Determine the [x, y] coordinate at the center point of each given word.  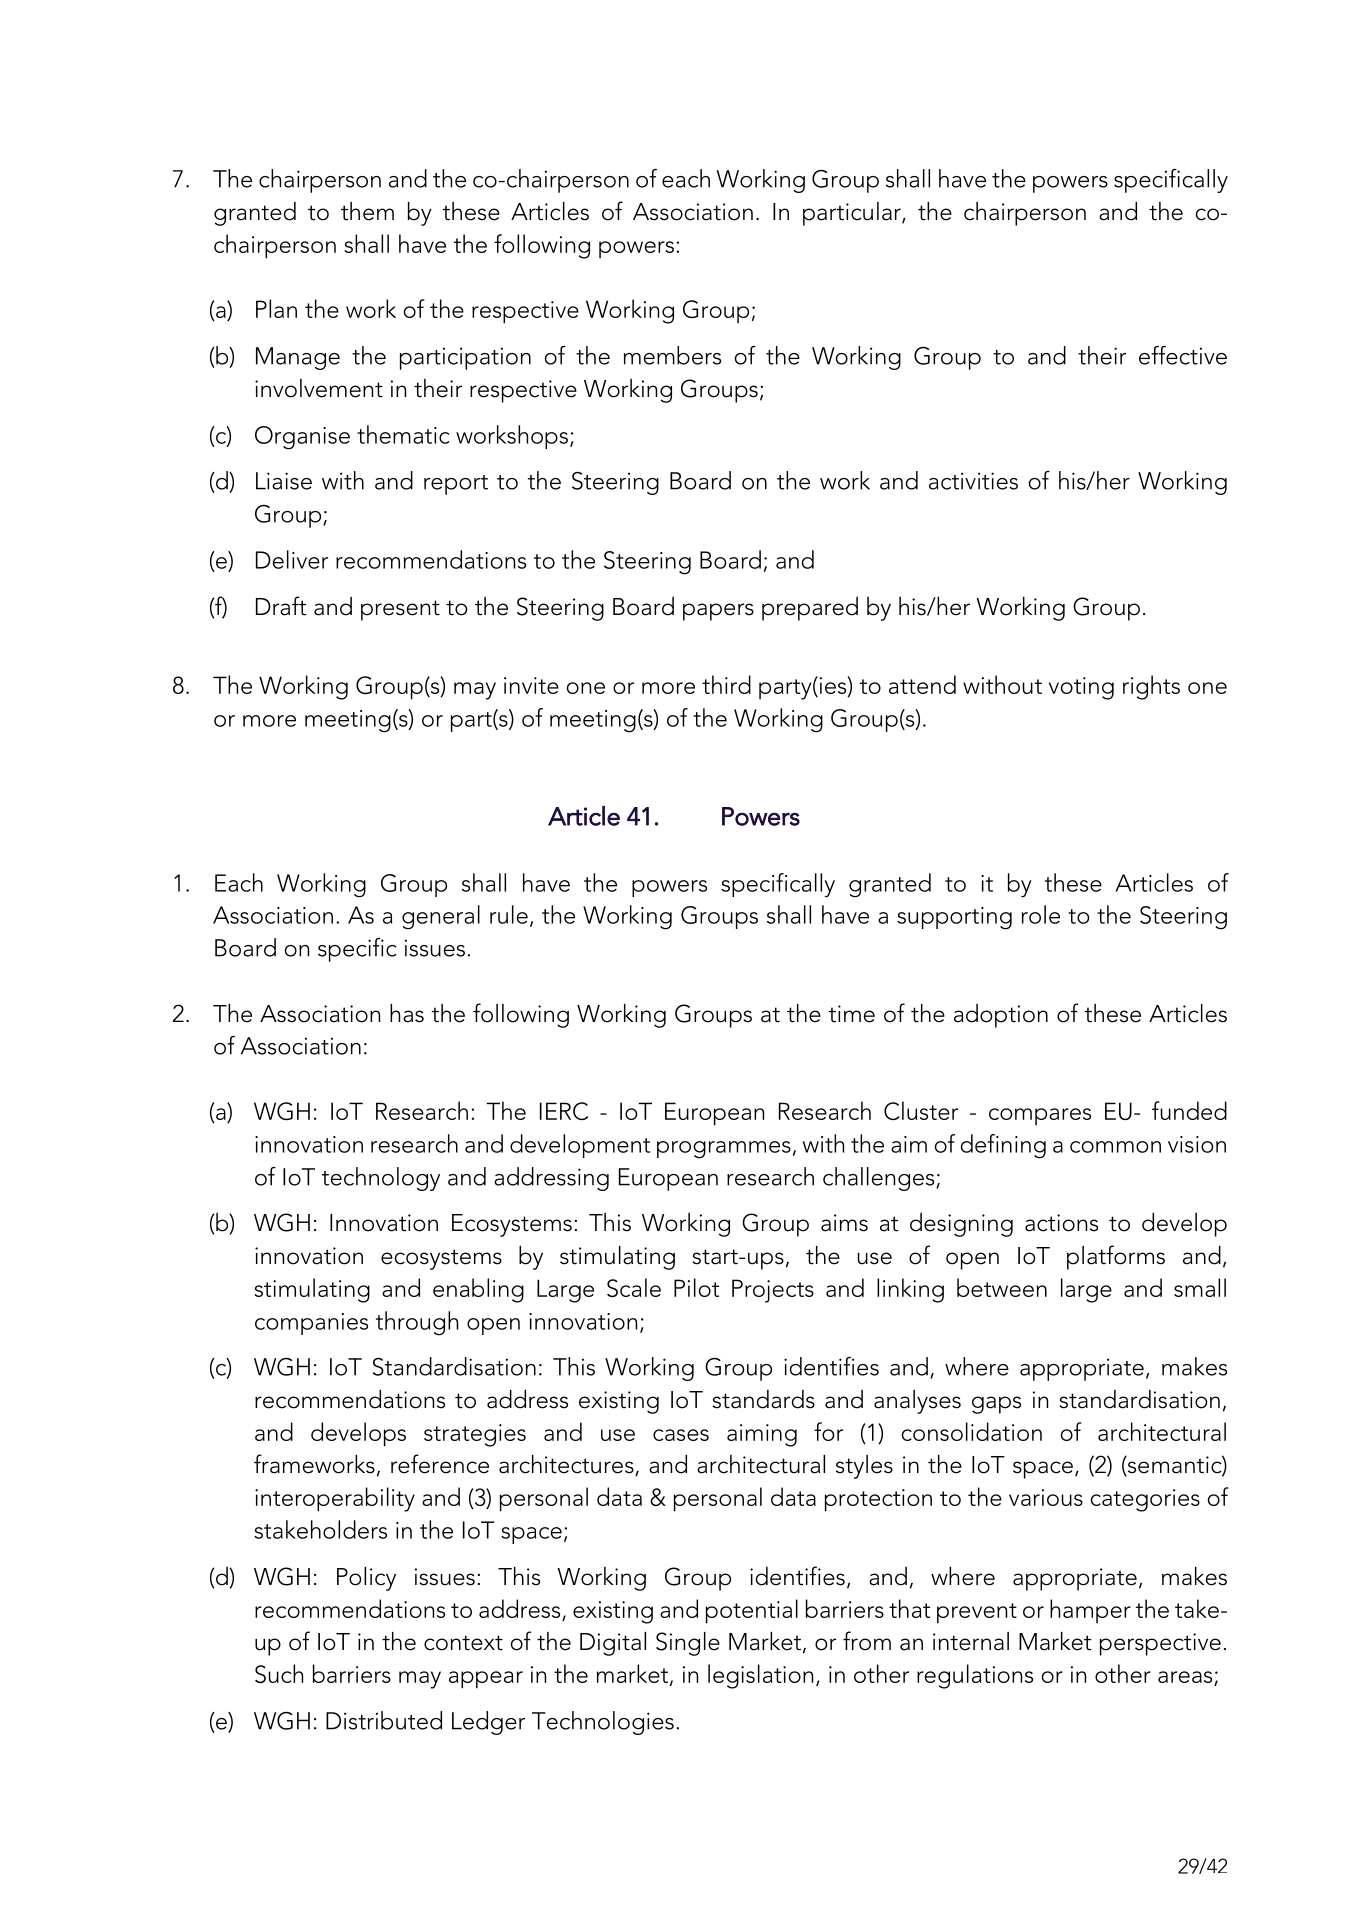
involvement [319, 388]
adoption [1001, 1016]
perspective [1160, 1644]
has [407, 1013]
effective [1183, 355]
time [852, 1014]
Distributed [384, 1720]
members [672, 355]
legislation [760, 1676]
